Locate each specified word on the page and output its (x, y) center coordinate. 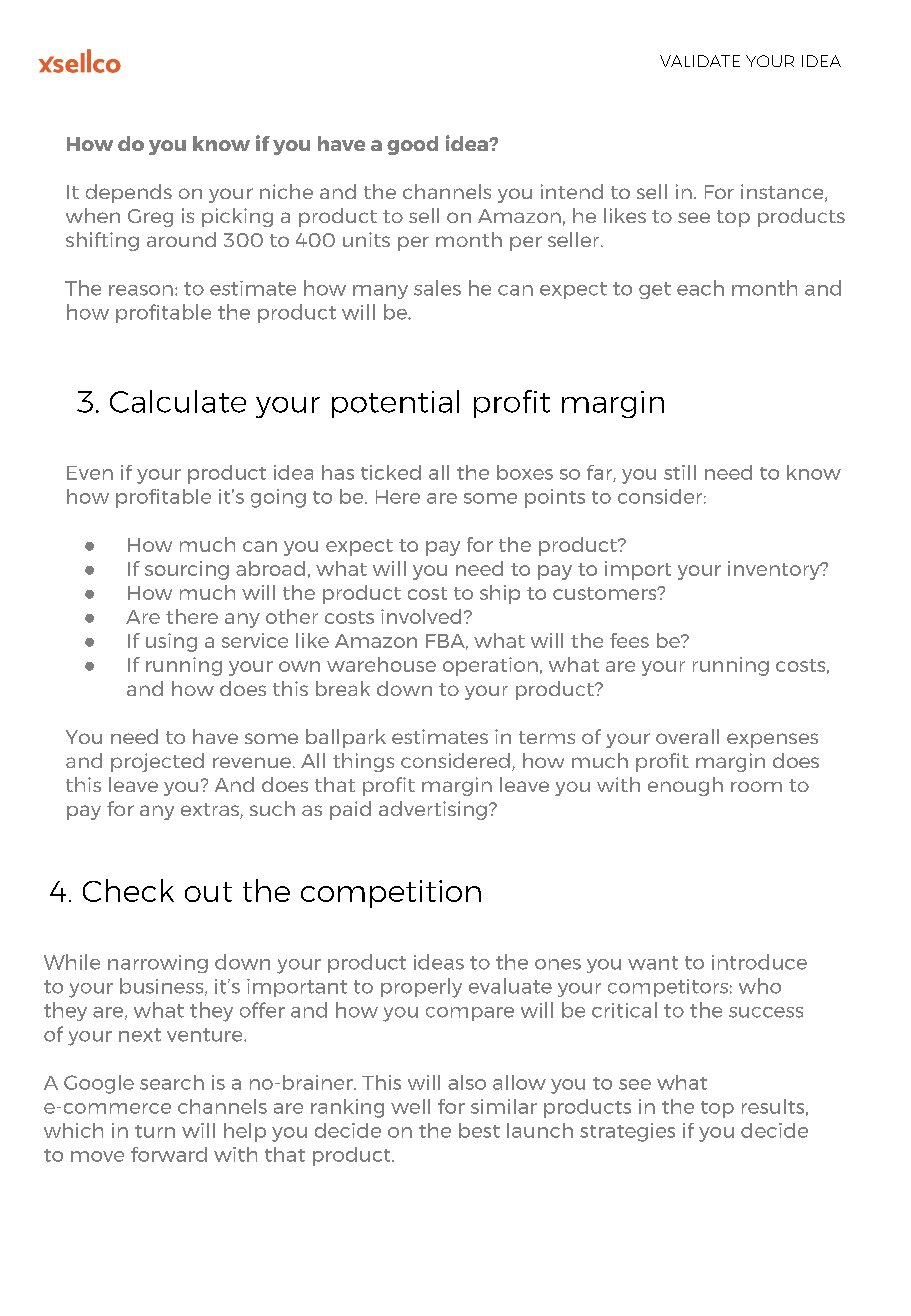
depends (129, 193)
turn (155, 1131)
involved (421, 616)
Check (128, 890)
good (412, 145)
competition (391, 894)
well (410, 1106)
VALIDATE (700, 61)
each (700, 288)
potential (395, 404)
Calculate (178, 401)
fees (629, 640)
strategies (627, 1132)
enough (685, 786)
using (171, 642)
